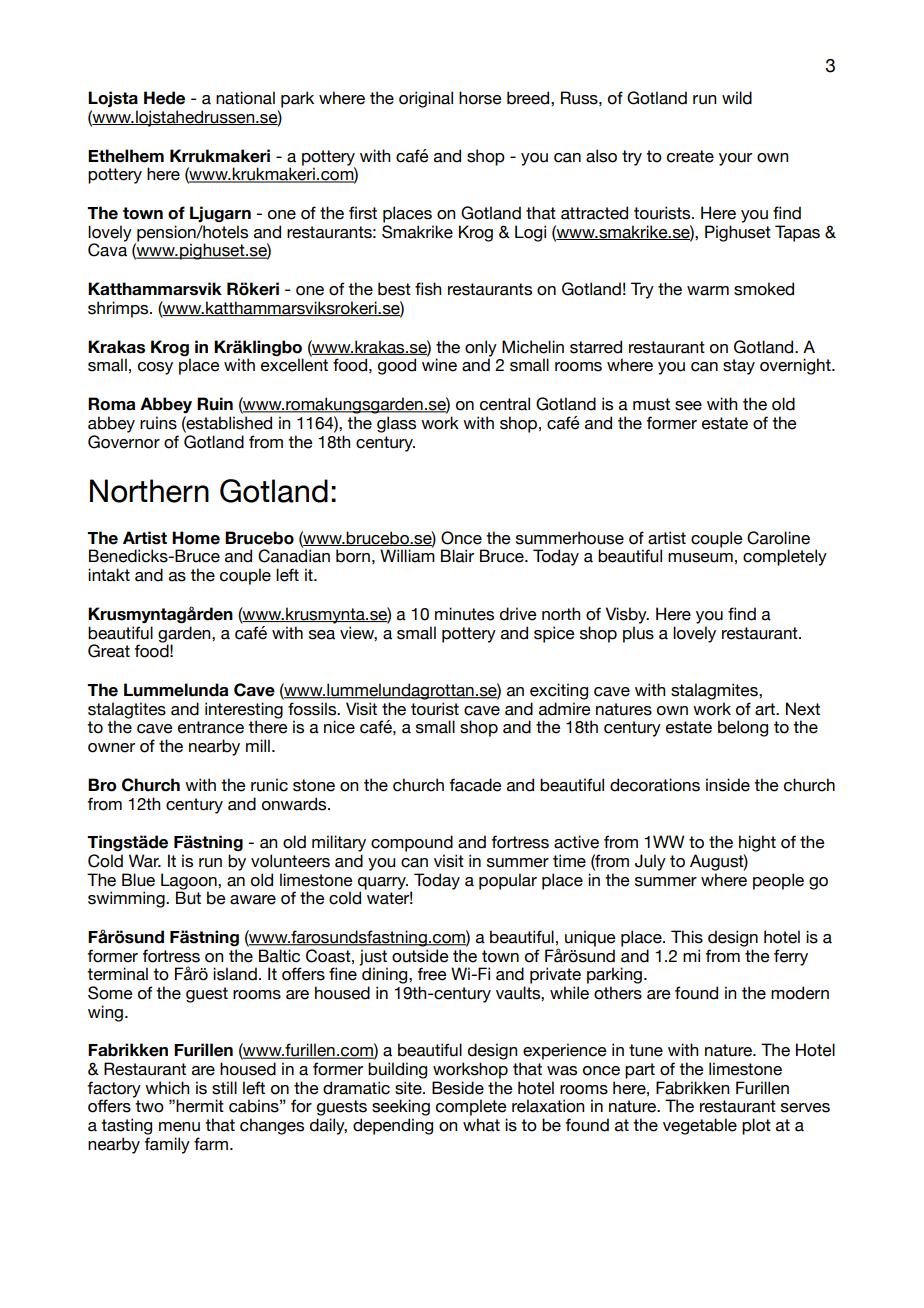 This screenshot has height=1308, width=924. I want to click on original, so click(426, 99).
